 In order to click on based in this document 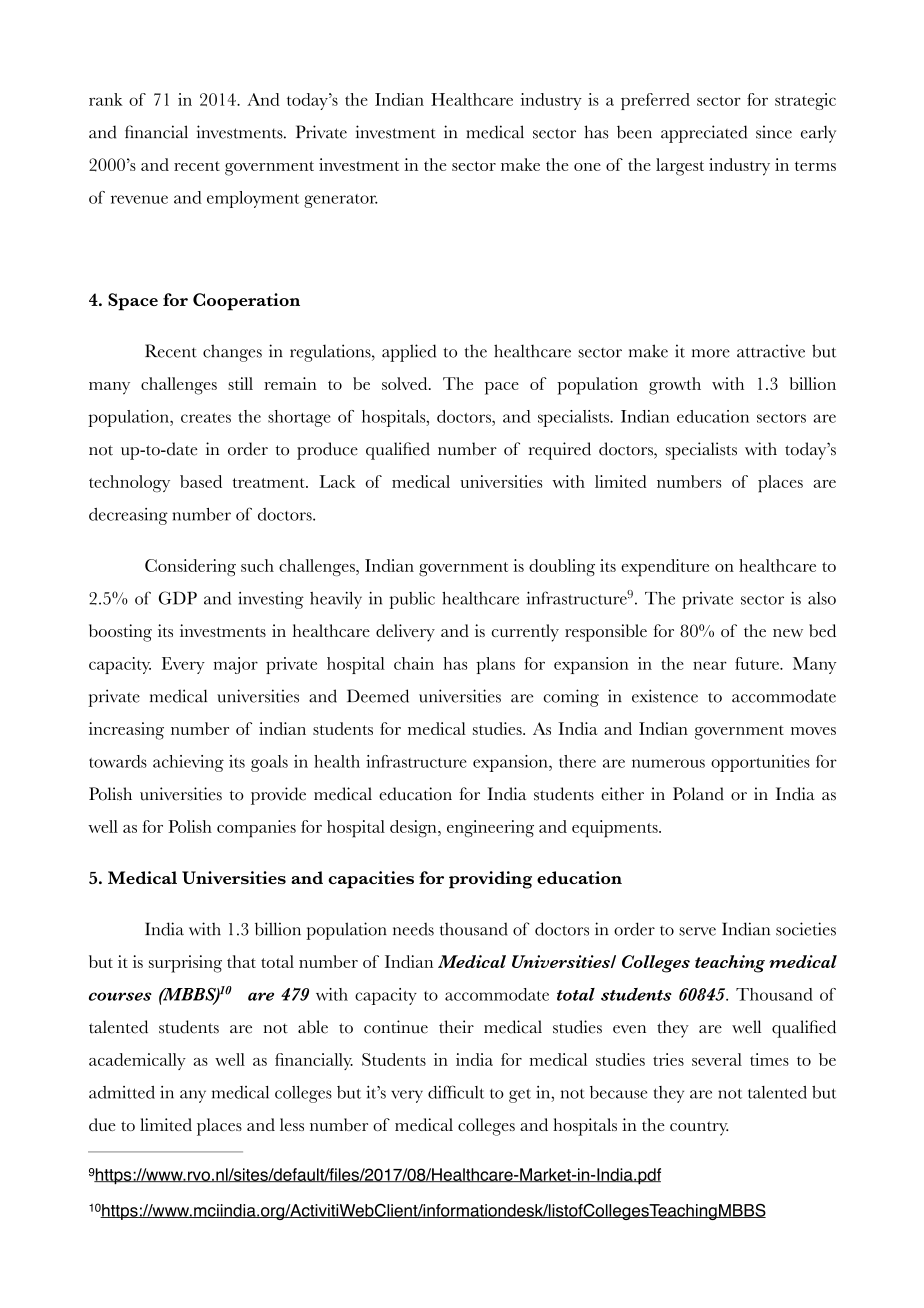, I will do `click(201, 481)`.
